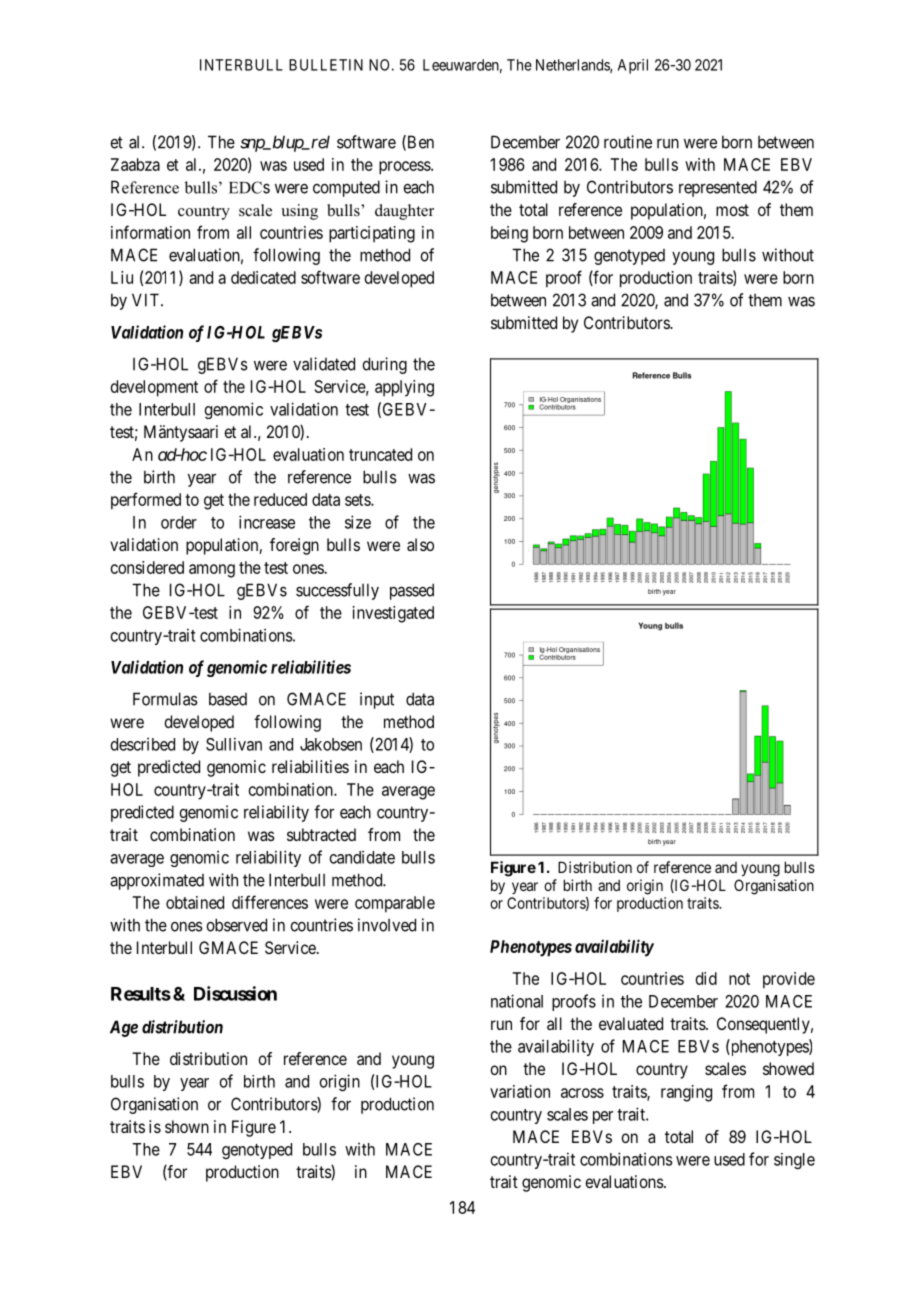 Image resolution: width=924 pixels, height=1308 pixels. Describe the element at coordinates (405, 168) in the screenshot. I see `process` at that location.
